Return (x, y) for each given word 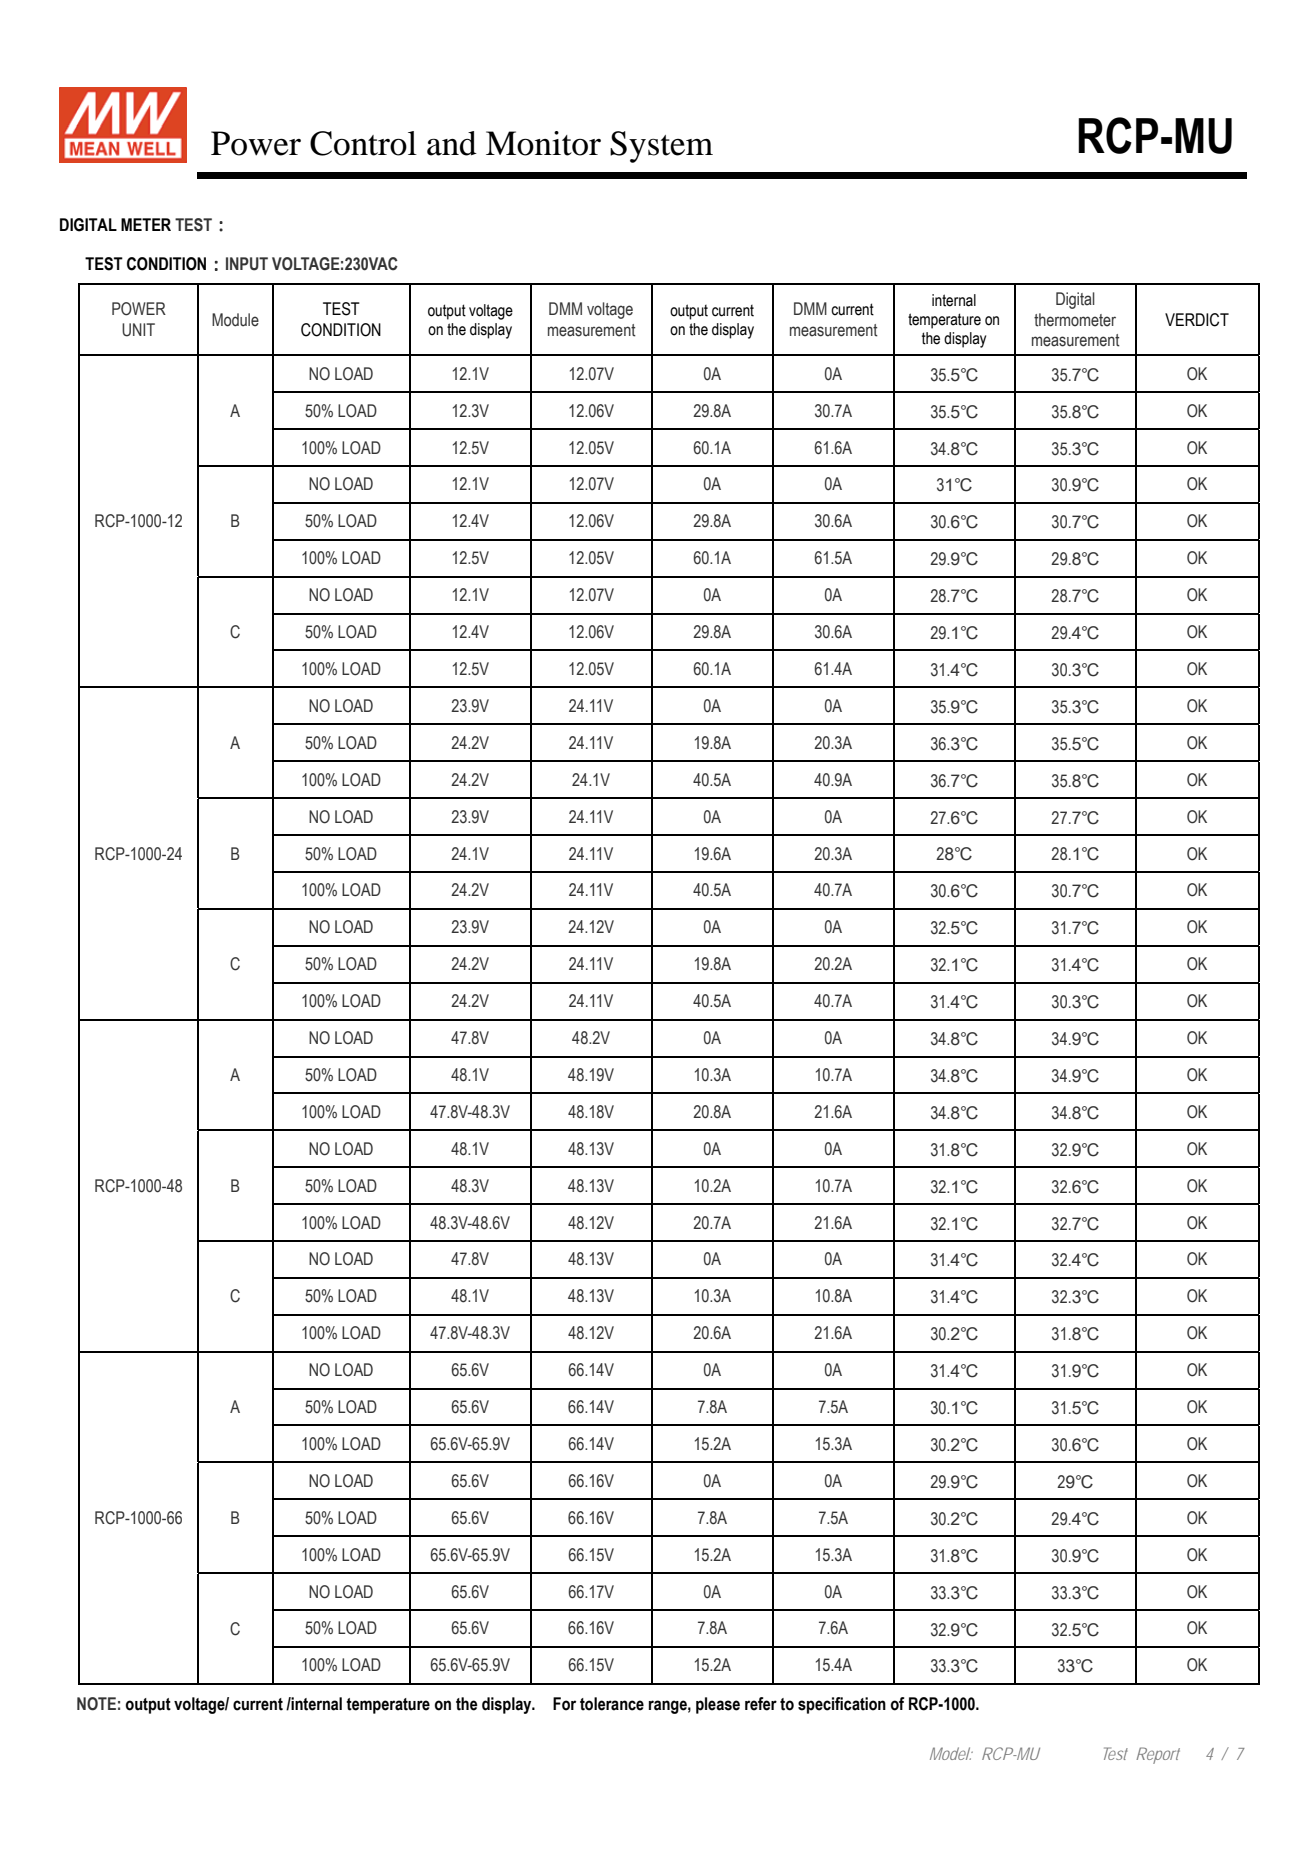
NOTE (96, 1704)
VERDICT (1197, 320)
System (661, 147)
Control (363, 143)
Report (1158, 1755)
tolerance (612, 1704)
